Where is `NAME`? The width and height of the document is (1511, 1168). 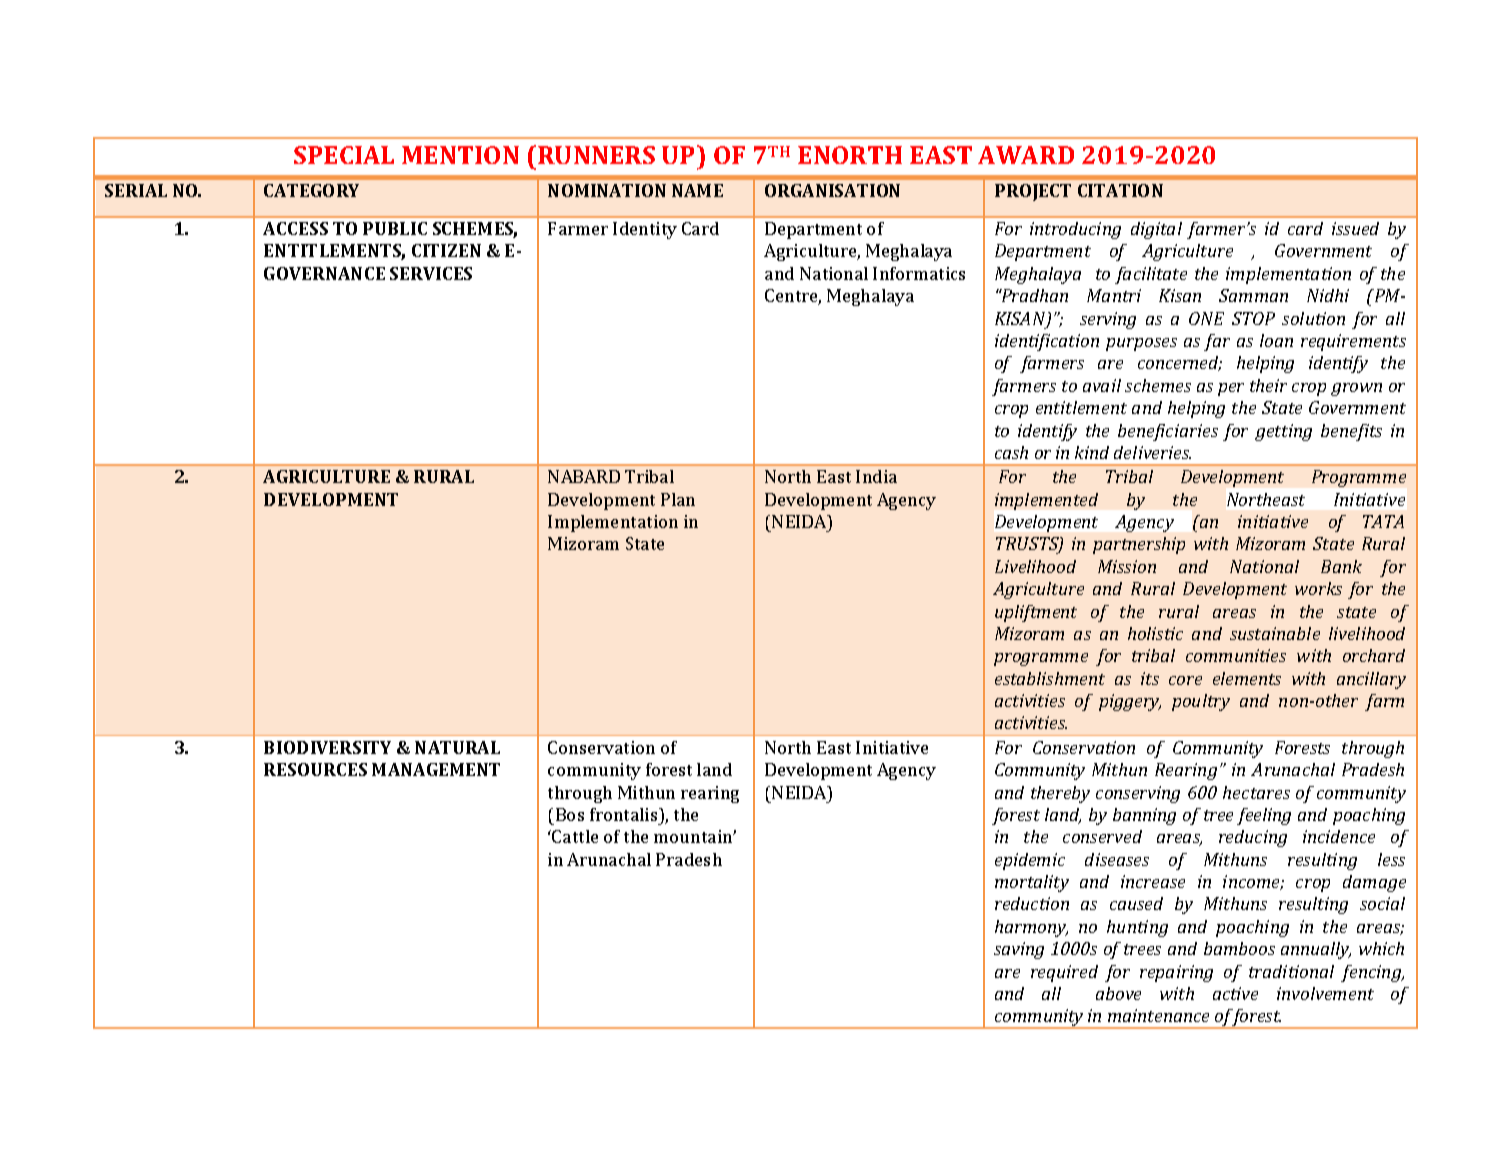
NAME is located at coordinates (697, 190).
